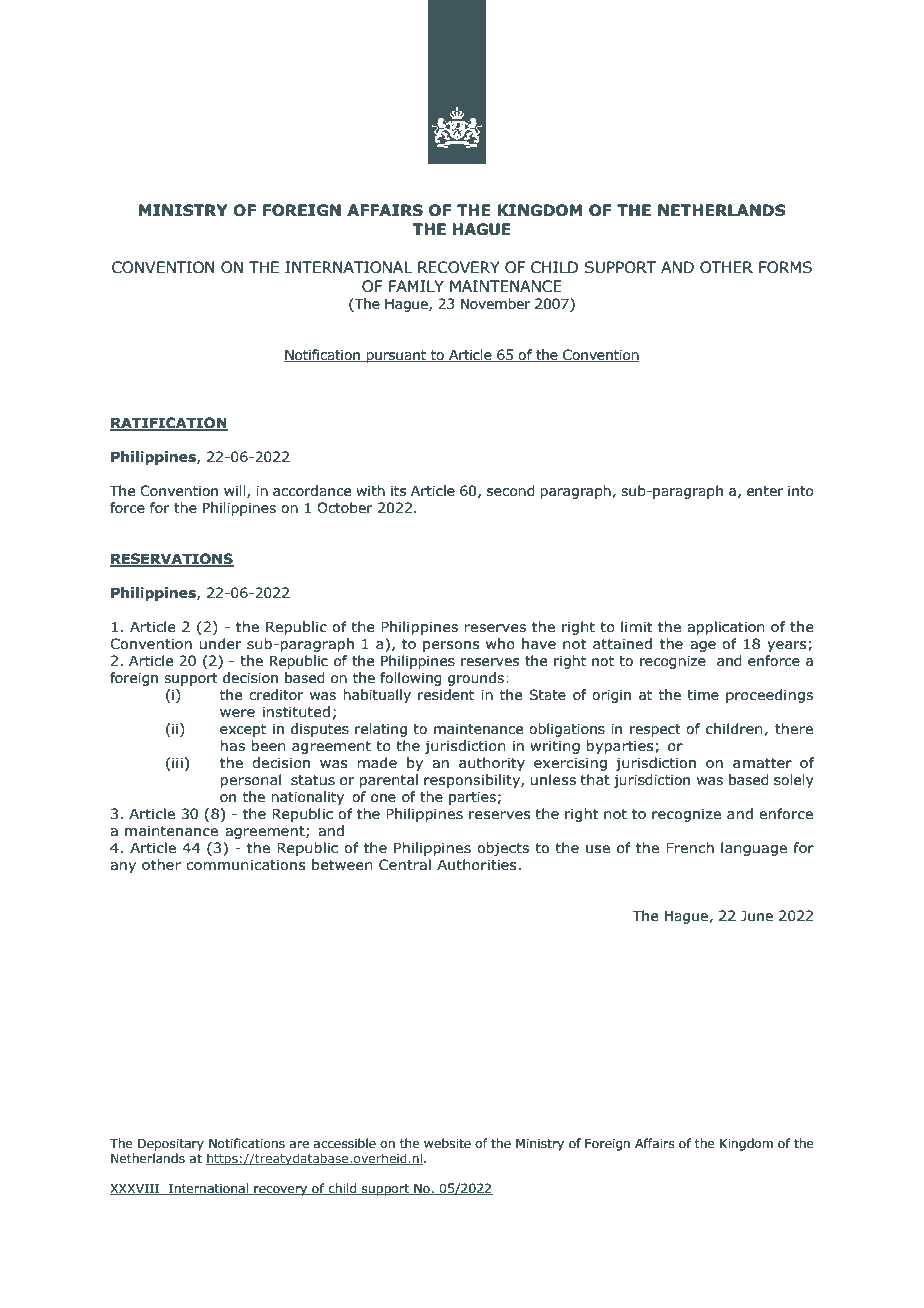 The height and width of the screenshot is (1308, 924). I want to click on enter, so click(765, 491).
